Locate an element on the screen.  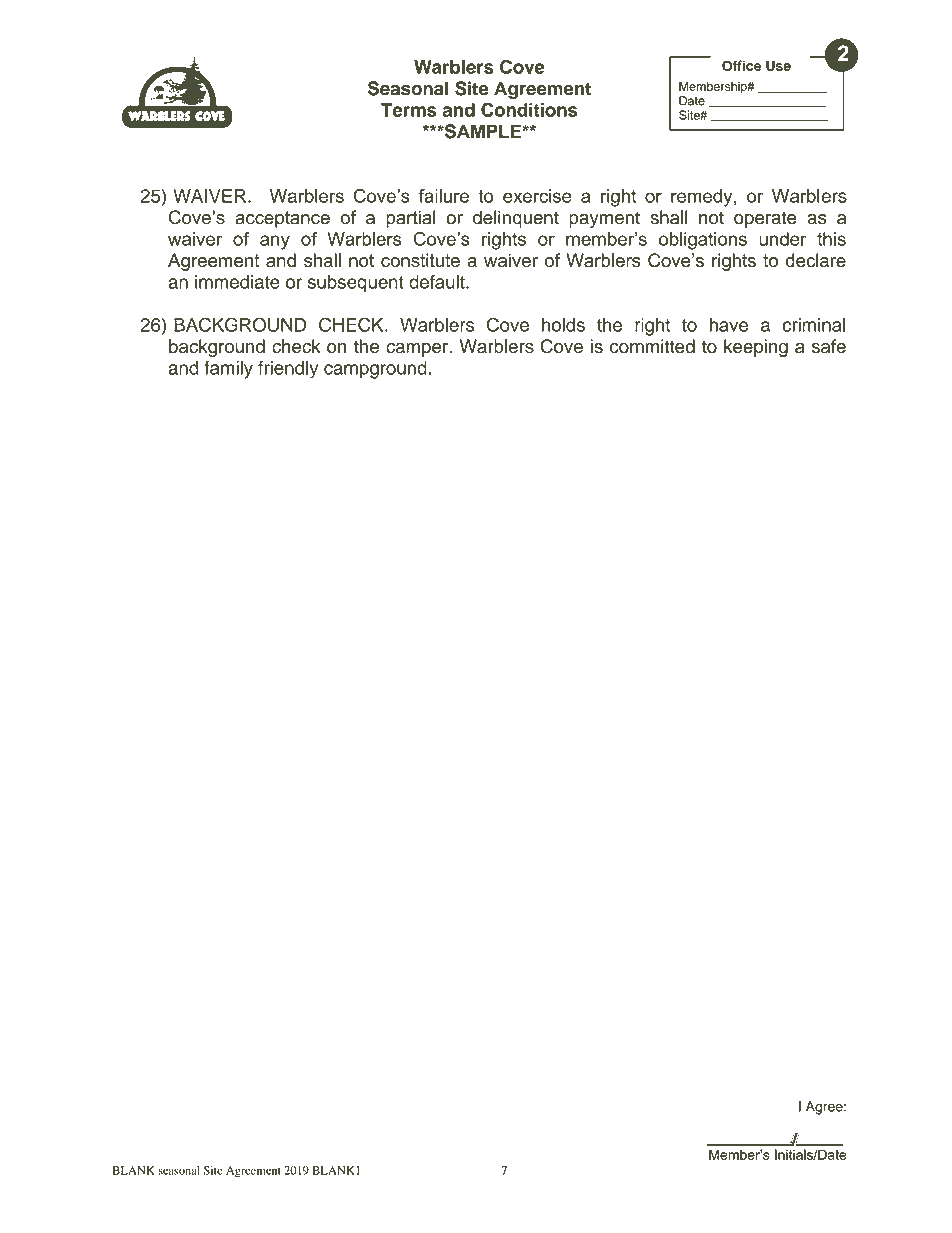
Conditions is located at coordinates (529, 109).
